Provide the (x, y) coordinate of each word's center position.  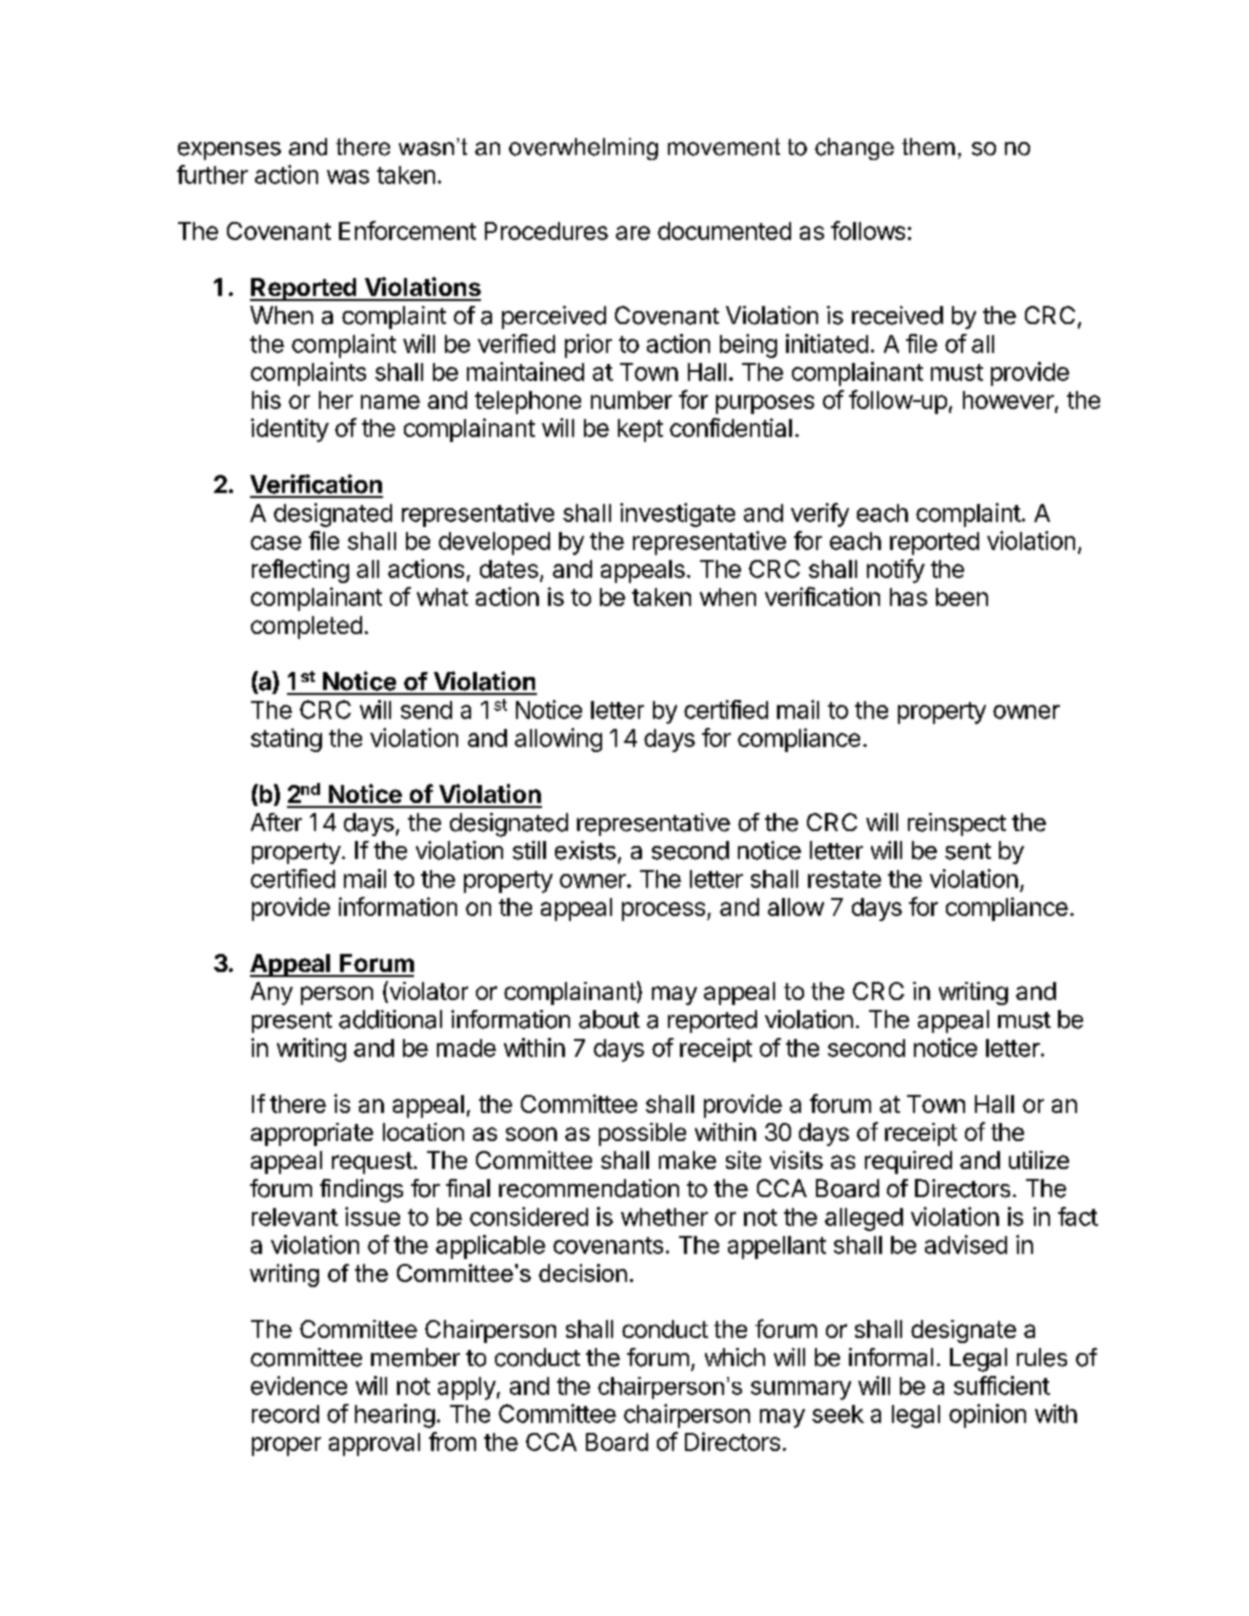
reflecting (300, 571)
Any (272, 993)
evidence (299, 1385)
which (735, 1357)
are (633, 233)
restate (844, 879)
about (609, 1019)
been (962, 597)
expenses (229, 151)
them (928, 147)
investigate (677, 515)
